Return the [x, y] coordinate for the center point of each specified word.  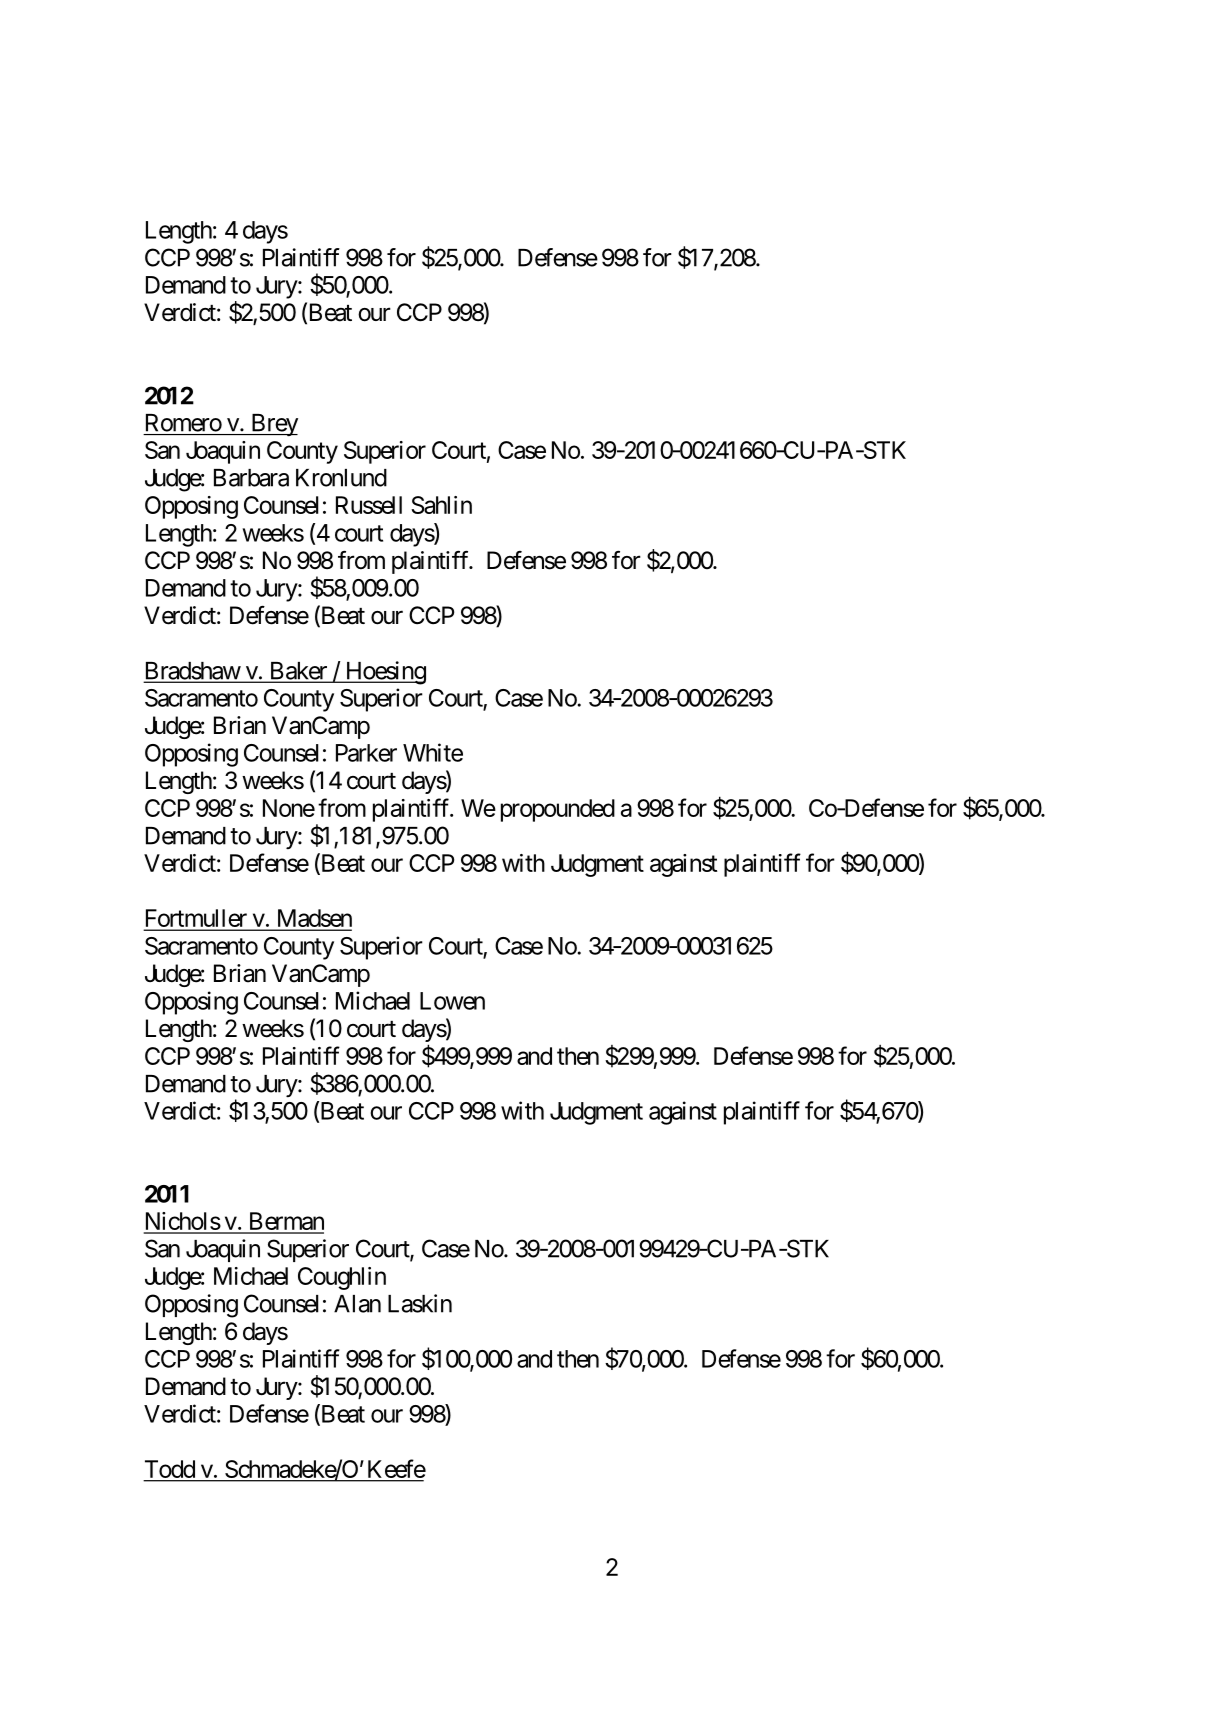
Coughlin [342, 1278]
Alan [357, 1304]
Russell [369, 505]
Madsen [313, 919]
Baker [298, 672]
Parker [366, 753]
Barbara [251, 478]
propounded [558, 810]
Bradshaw [192, 672]
